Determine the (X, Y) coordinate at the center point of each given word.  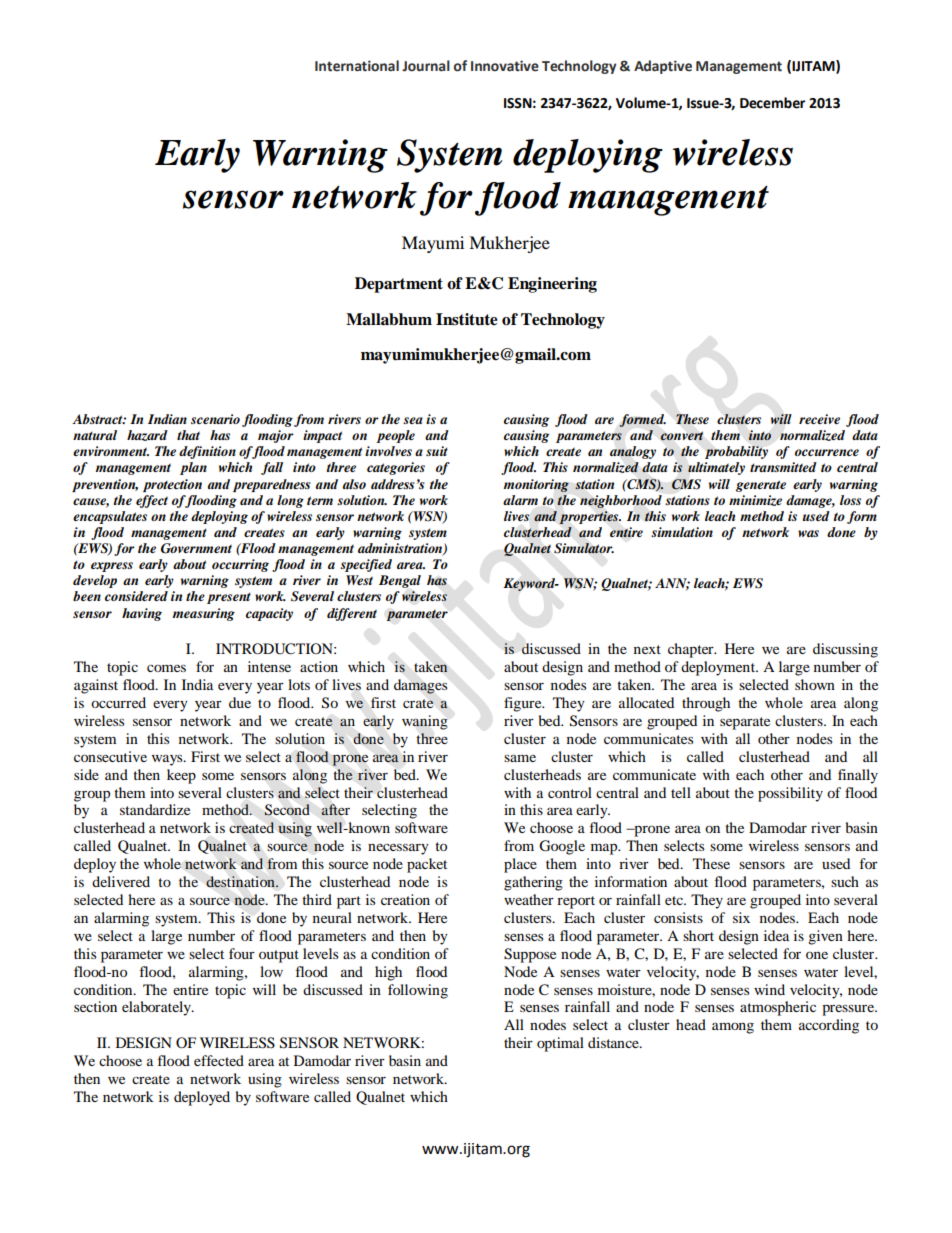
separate (745, 723)
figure (524, 704)
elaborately (158, 1008)
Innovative (505, 66)
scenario (215, 419)
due (240, 702)
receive (819, 419)
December (772, 103)
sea (413, 420)
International (357, 66)
